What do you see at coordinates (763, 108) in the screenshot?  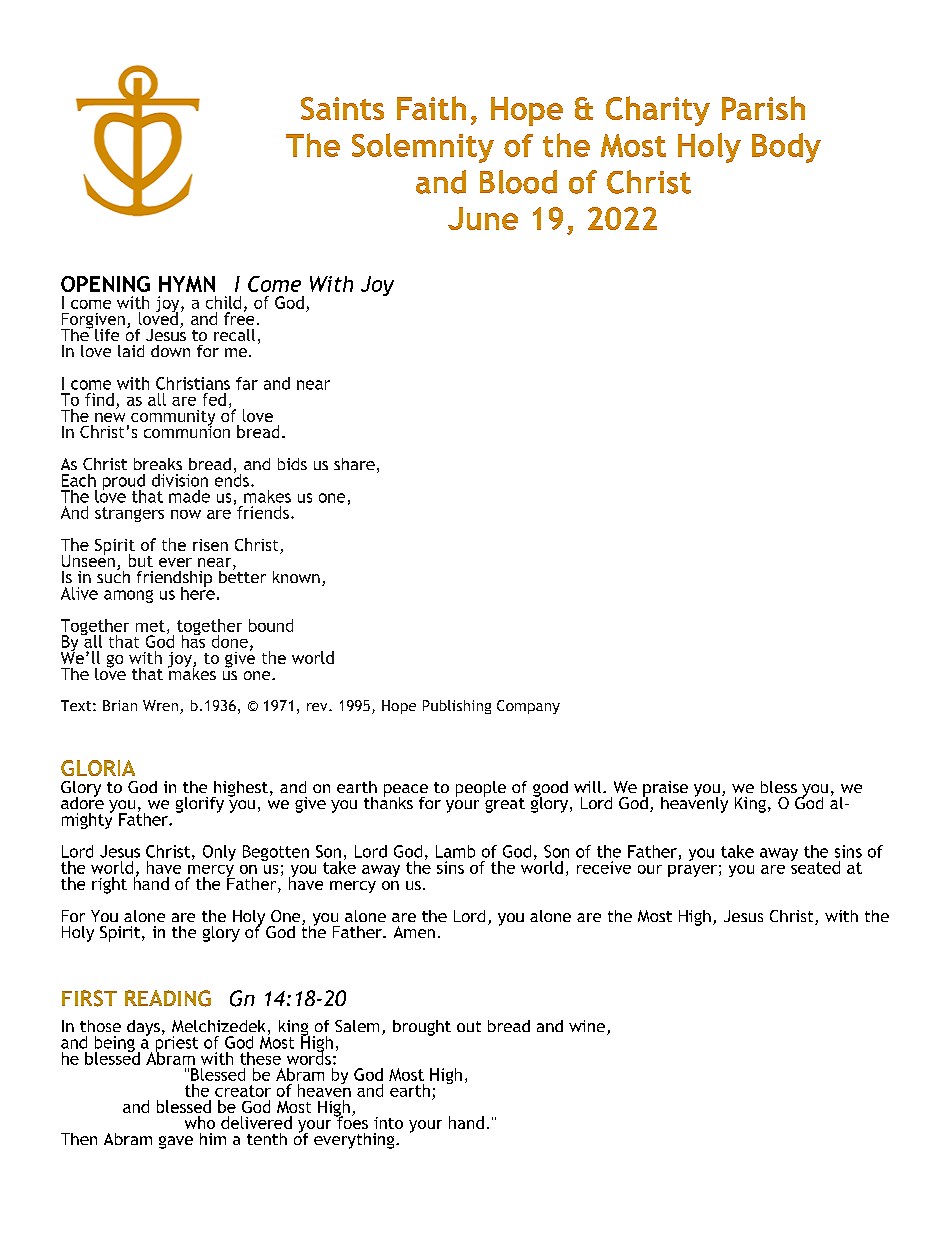 I see `Parish` at bounding box center [763, 108].
